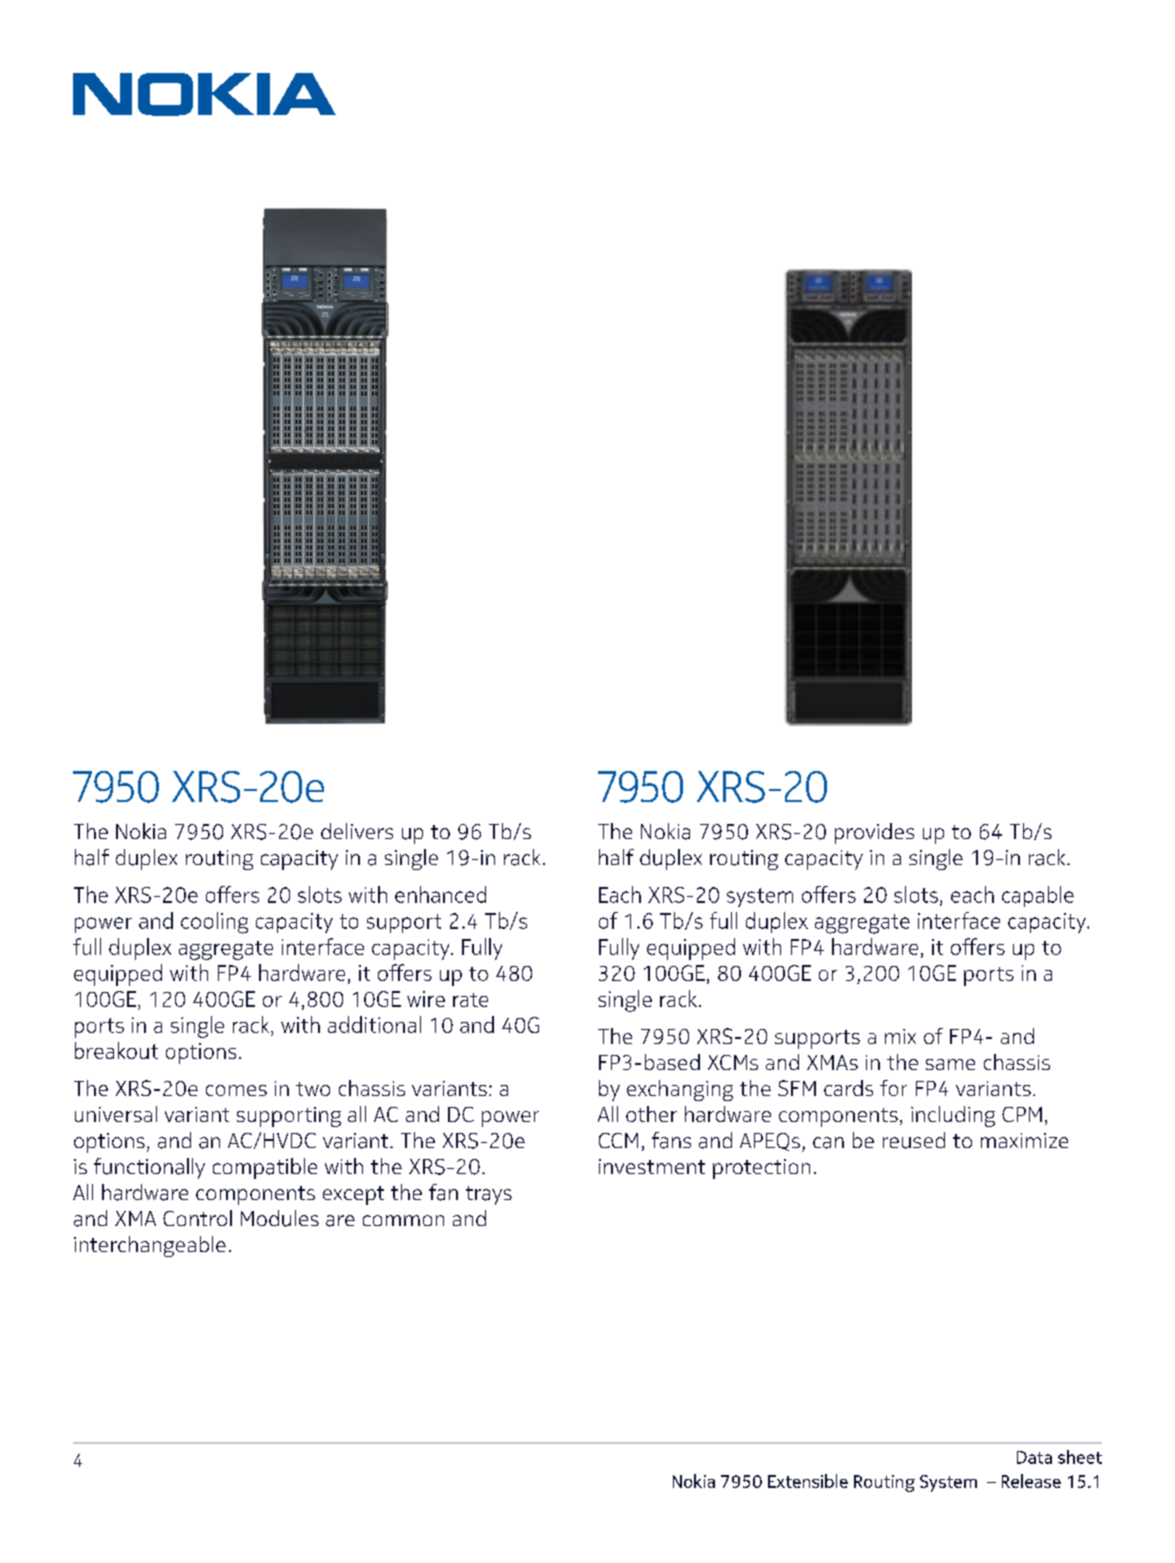  Describe the element at coordinates (618, 1140) in the document. I see `CCM` at that location.
